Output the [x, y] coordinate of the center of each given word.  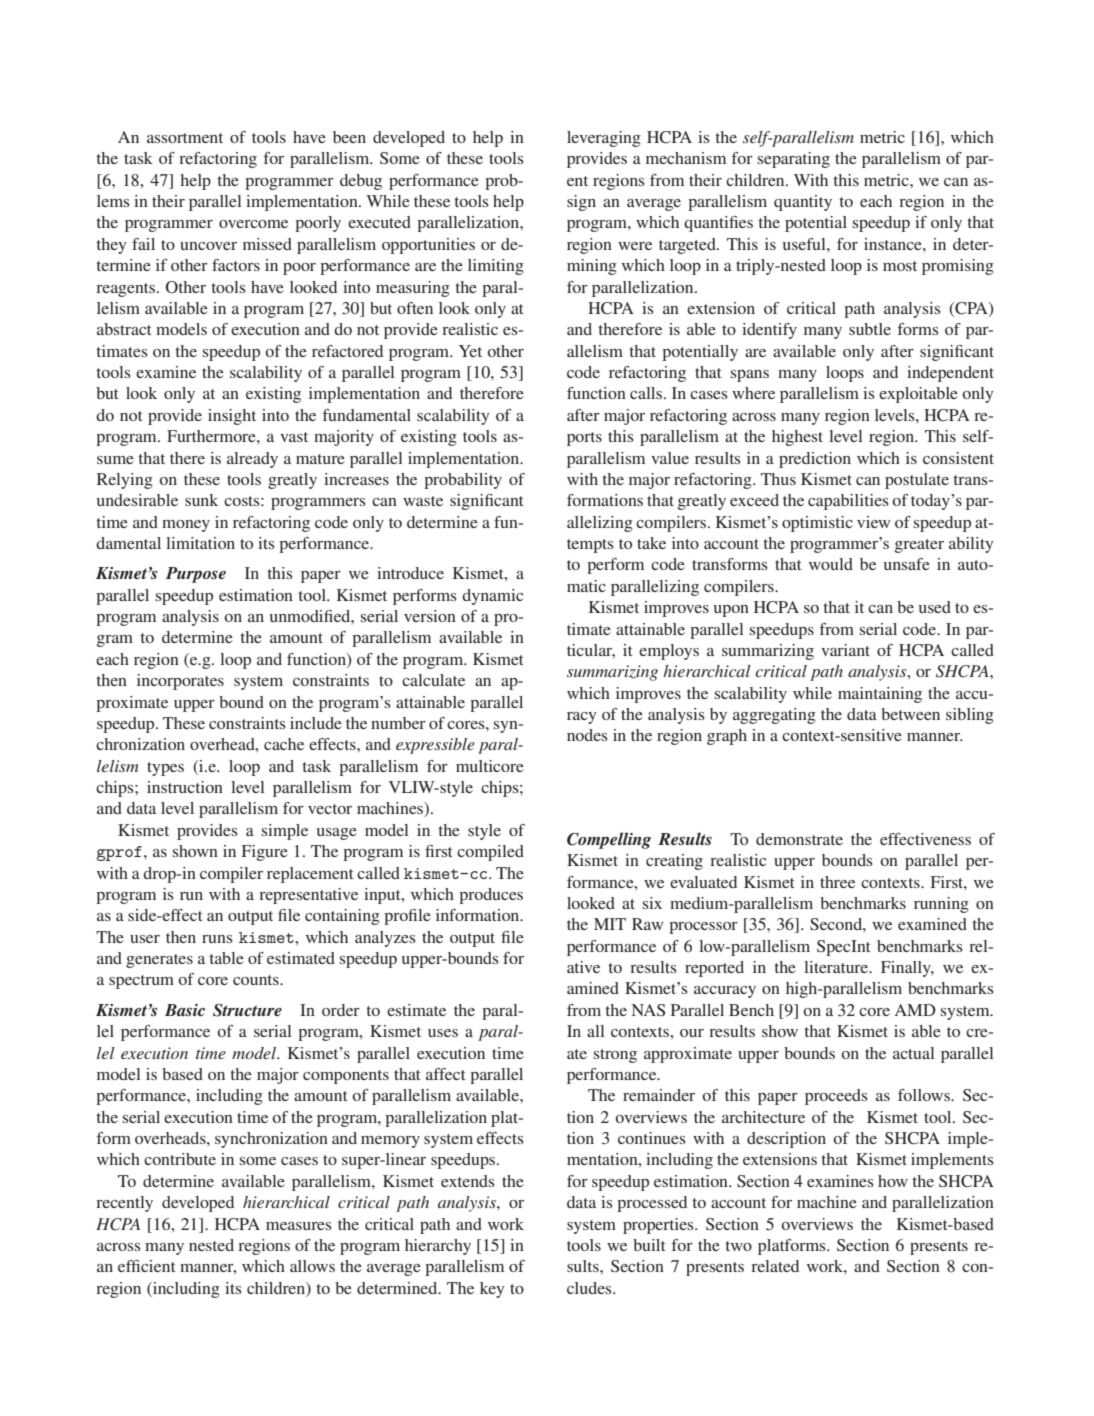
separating [794, 160]
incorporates [180, 682]
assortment [185, 138]
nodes [587, 735]
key [492, 1290]
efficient [146, 1266]
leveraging [604, 139]
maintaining [880, 695]
